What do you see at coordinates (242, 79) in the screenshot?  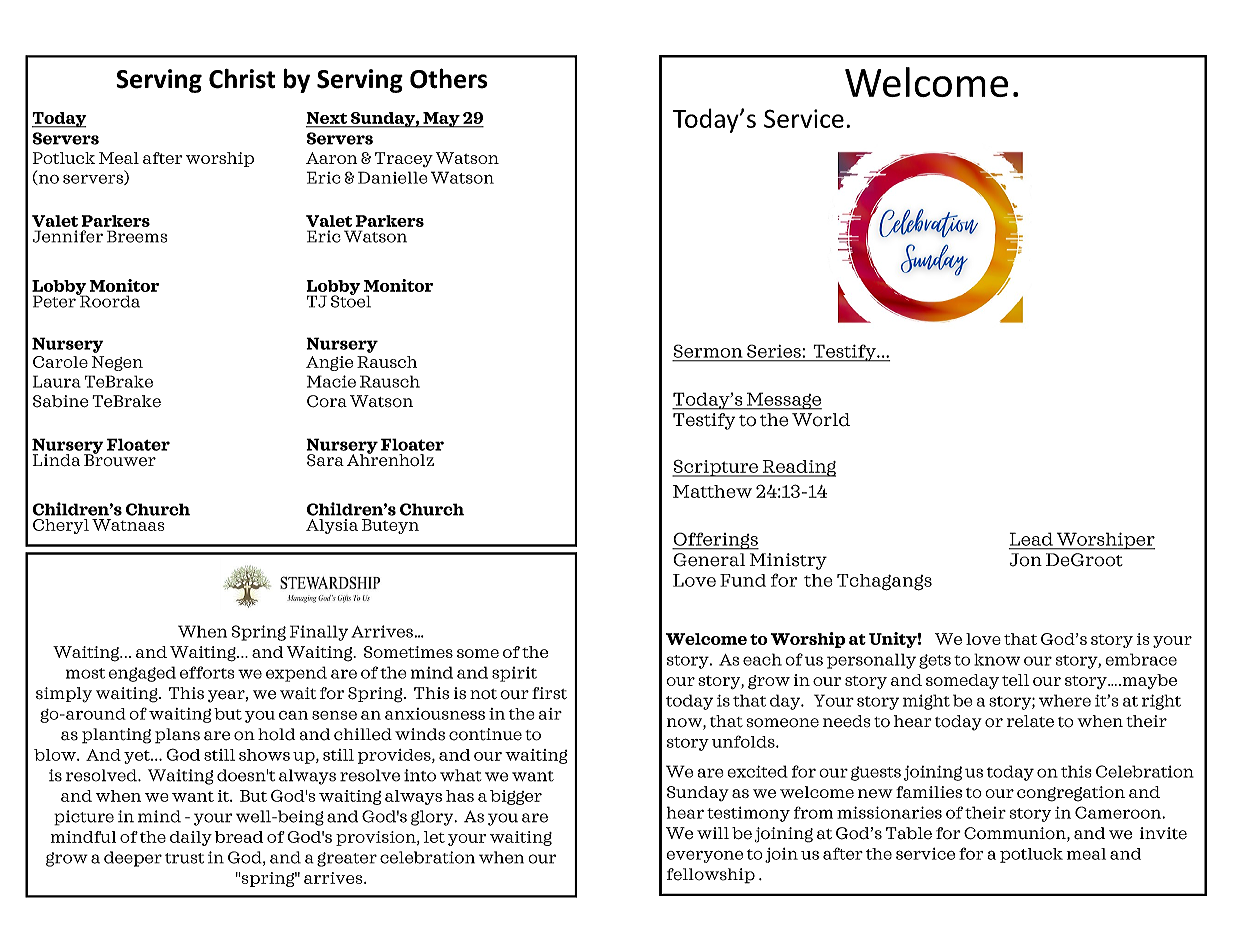 I see `Christ` at bounding box center [242, 79].
